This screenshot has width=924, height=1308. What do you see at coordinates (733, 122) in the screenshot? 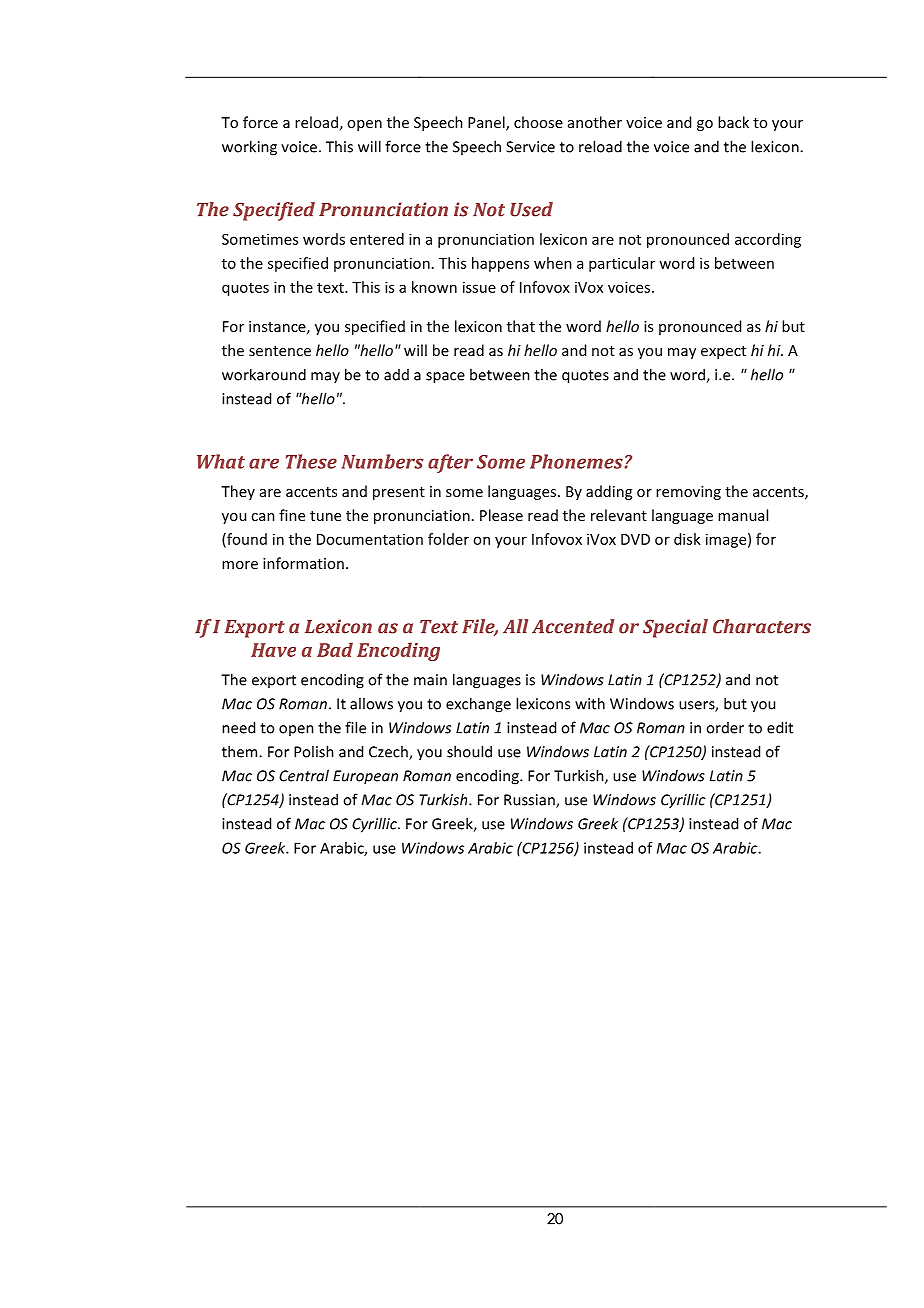
I see `back` at bounding box center [733, 122].
